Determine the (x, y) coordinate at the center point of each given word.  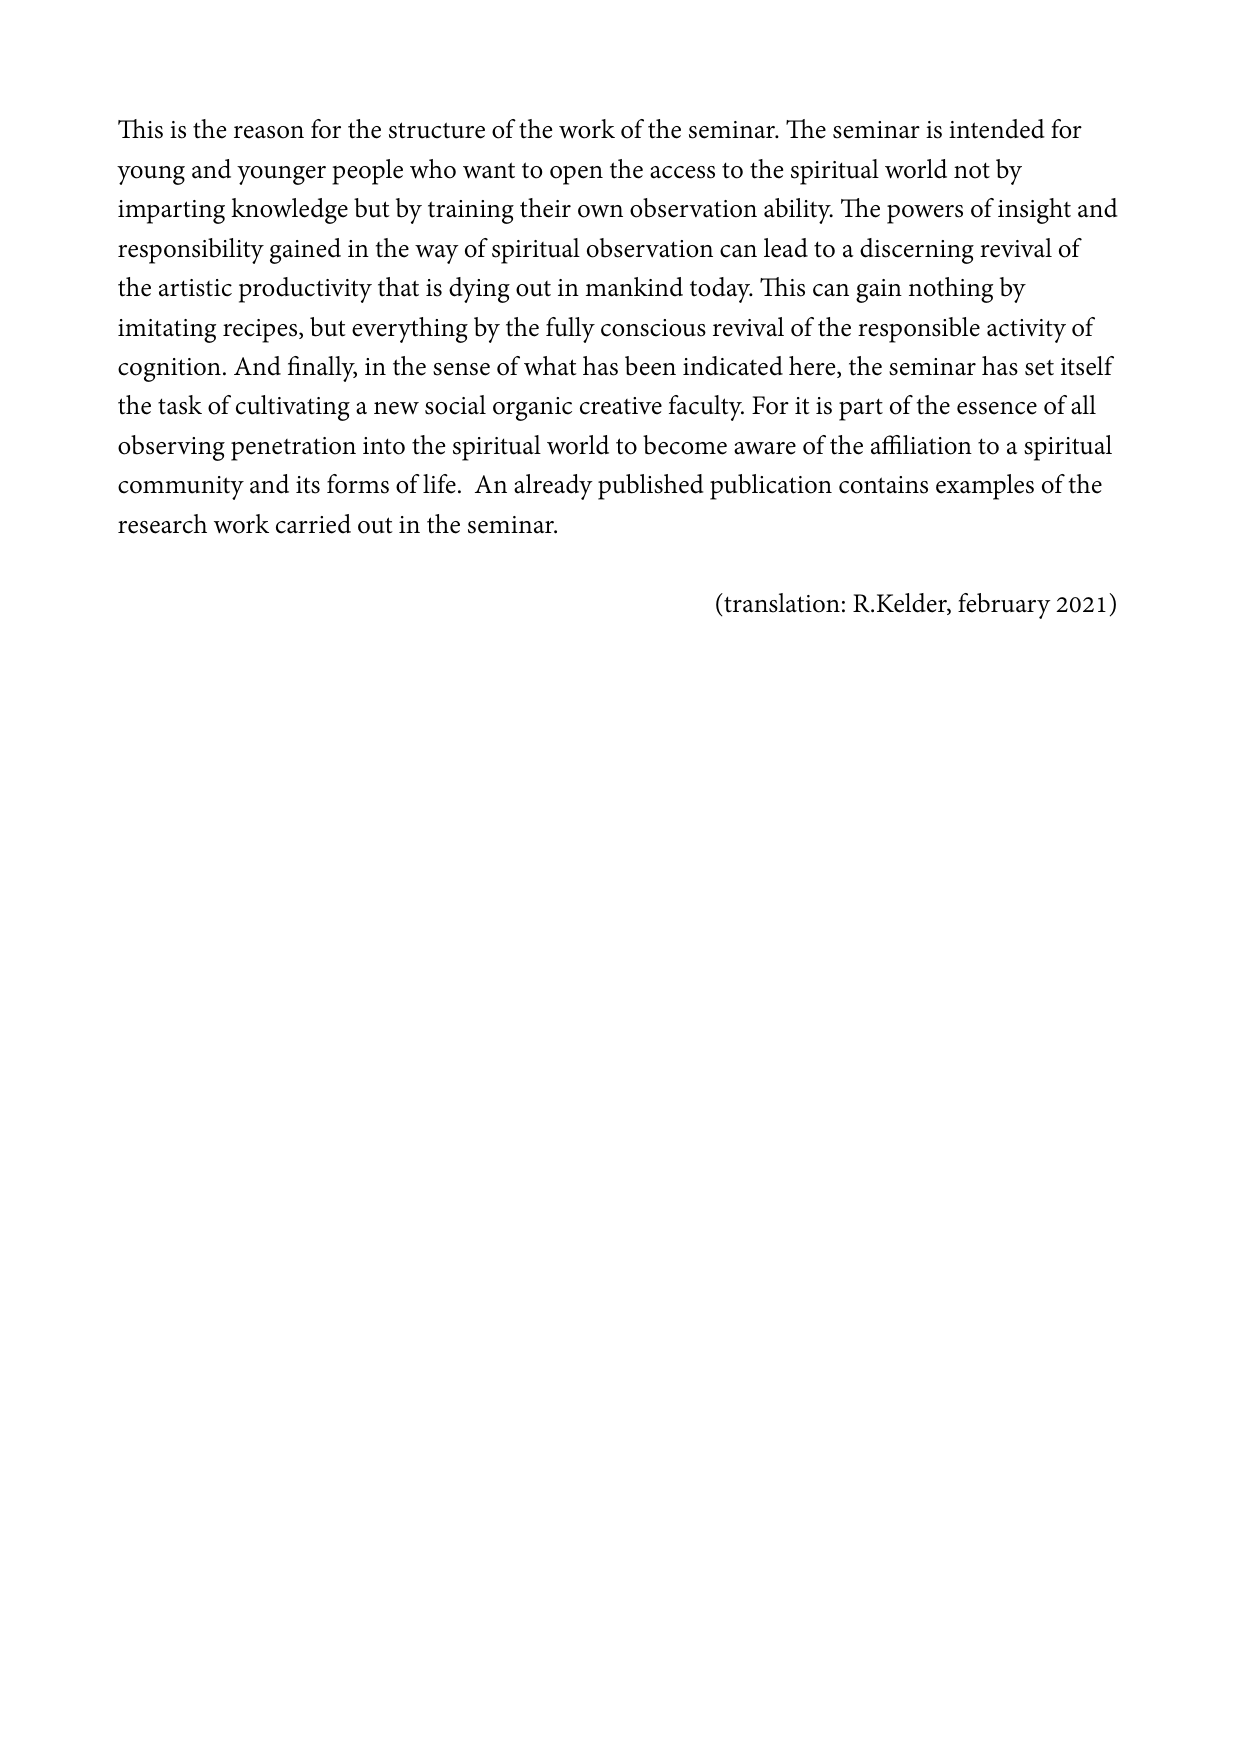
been (650, 366)
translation (781, 603)
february (1004, 606)
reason (269, 132)
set (1039, 368)
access (682, 172)
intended (997, 129)
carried (313, 524)
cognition (169, 370)
